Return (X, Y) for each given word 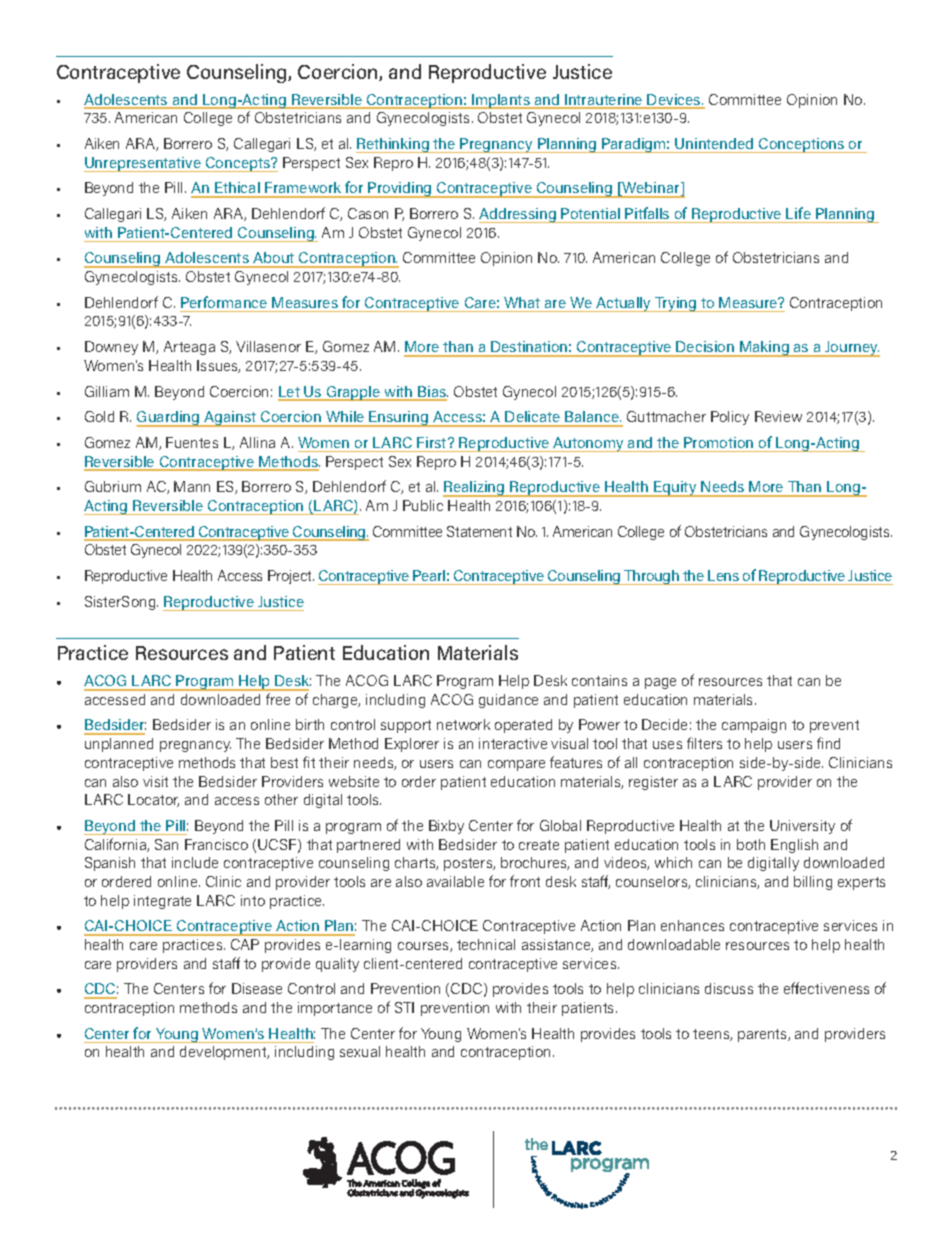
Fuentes (192, 442)
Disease (257, 988)
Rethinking (393, 145)
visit (155, 781)
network (463, 724)
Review (778, 416)
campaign (754, 726)
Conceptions (802, 145)
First (433, 442)
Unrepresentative (143, 164)
